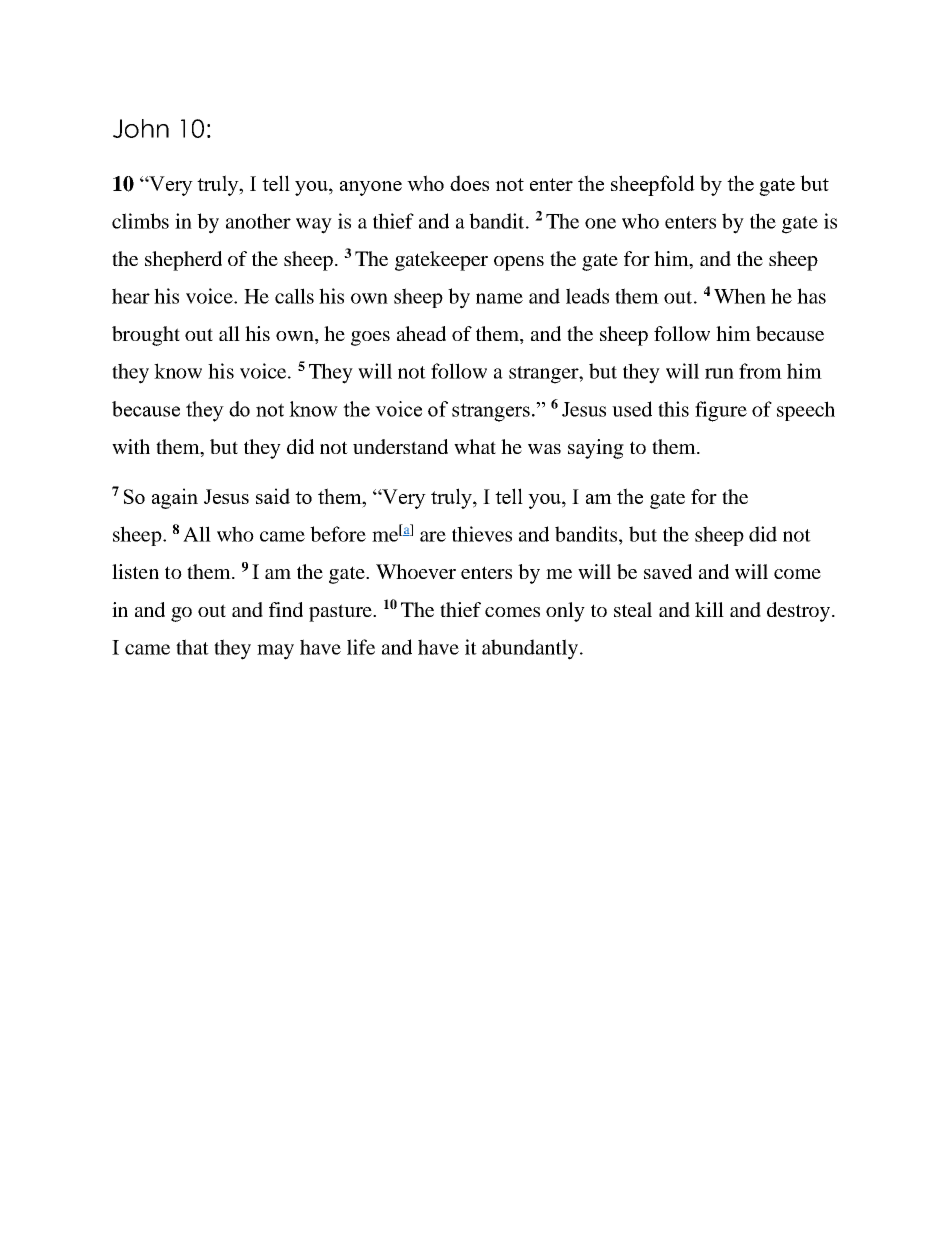  I want to click on what, so click(475, 446).
